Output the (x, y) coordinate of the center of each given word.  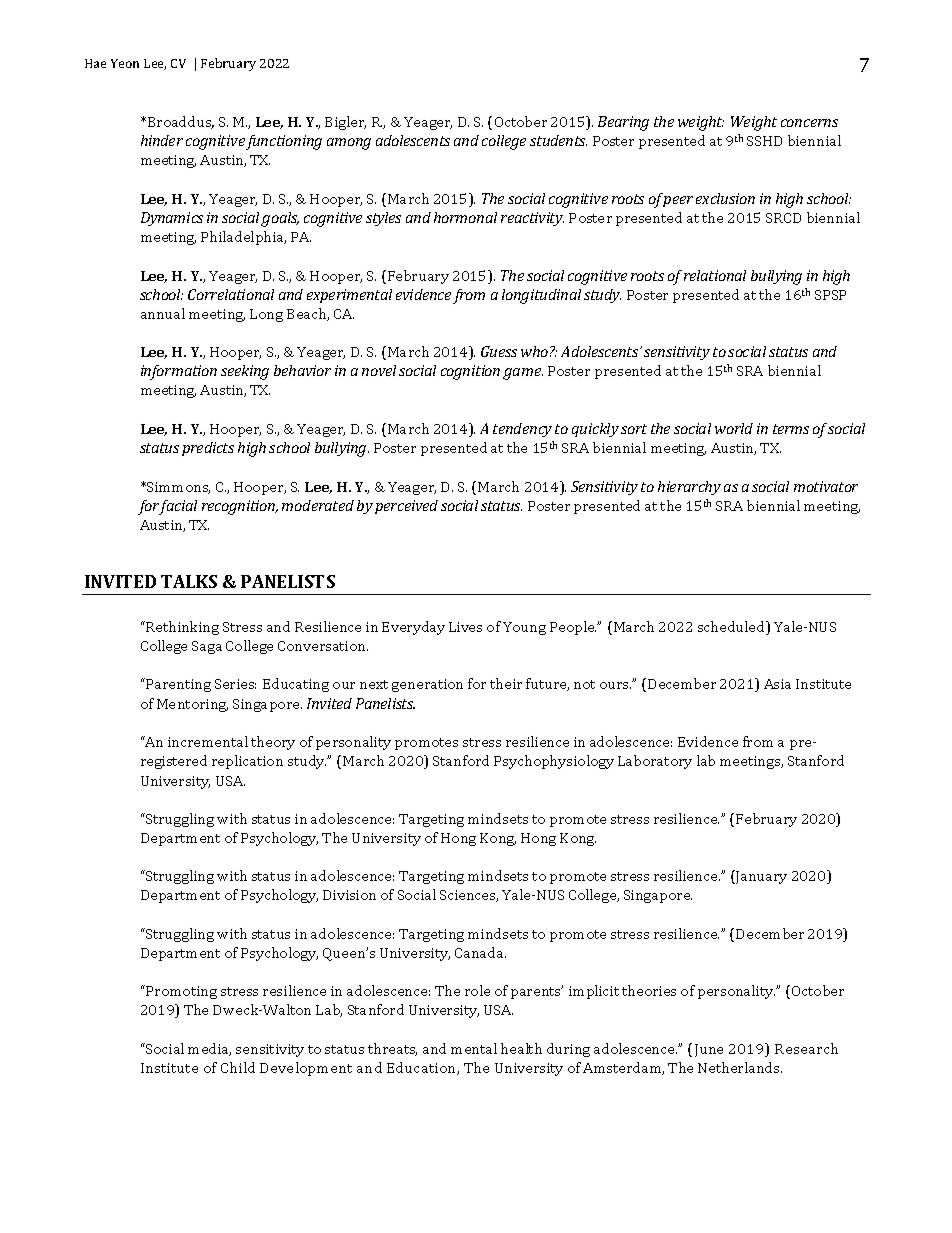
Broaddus (181, 122)
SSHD (764, 141)
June (709, 1050)
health (521, 1048)
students (558, 140)
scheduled (733, 628)
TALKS (189, 581)
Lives (465, 627)
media (209, 1049)
